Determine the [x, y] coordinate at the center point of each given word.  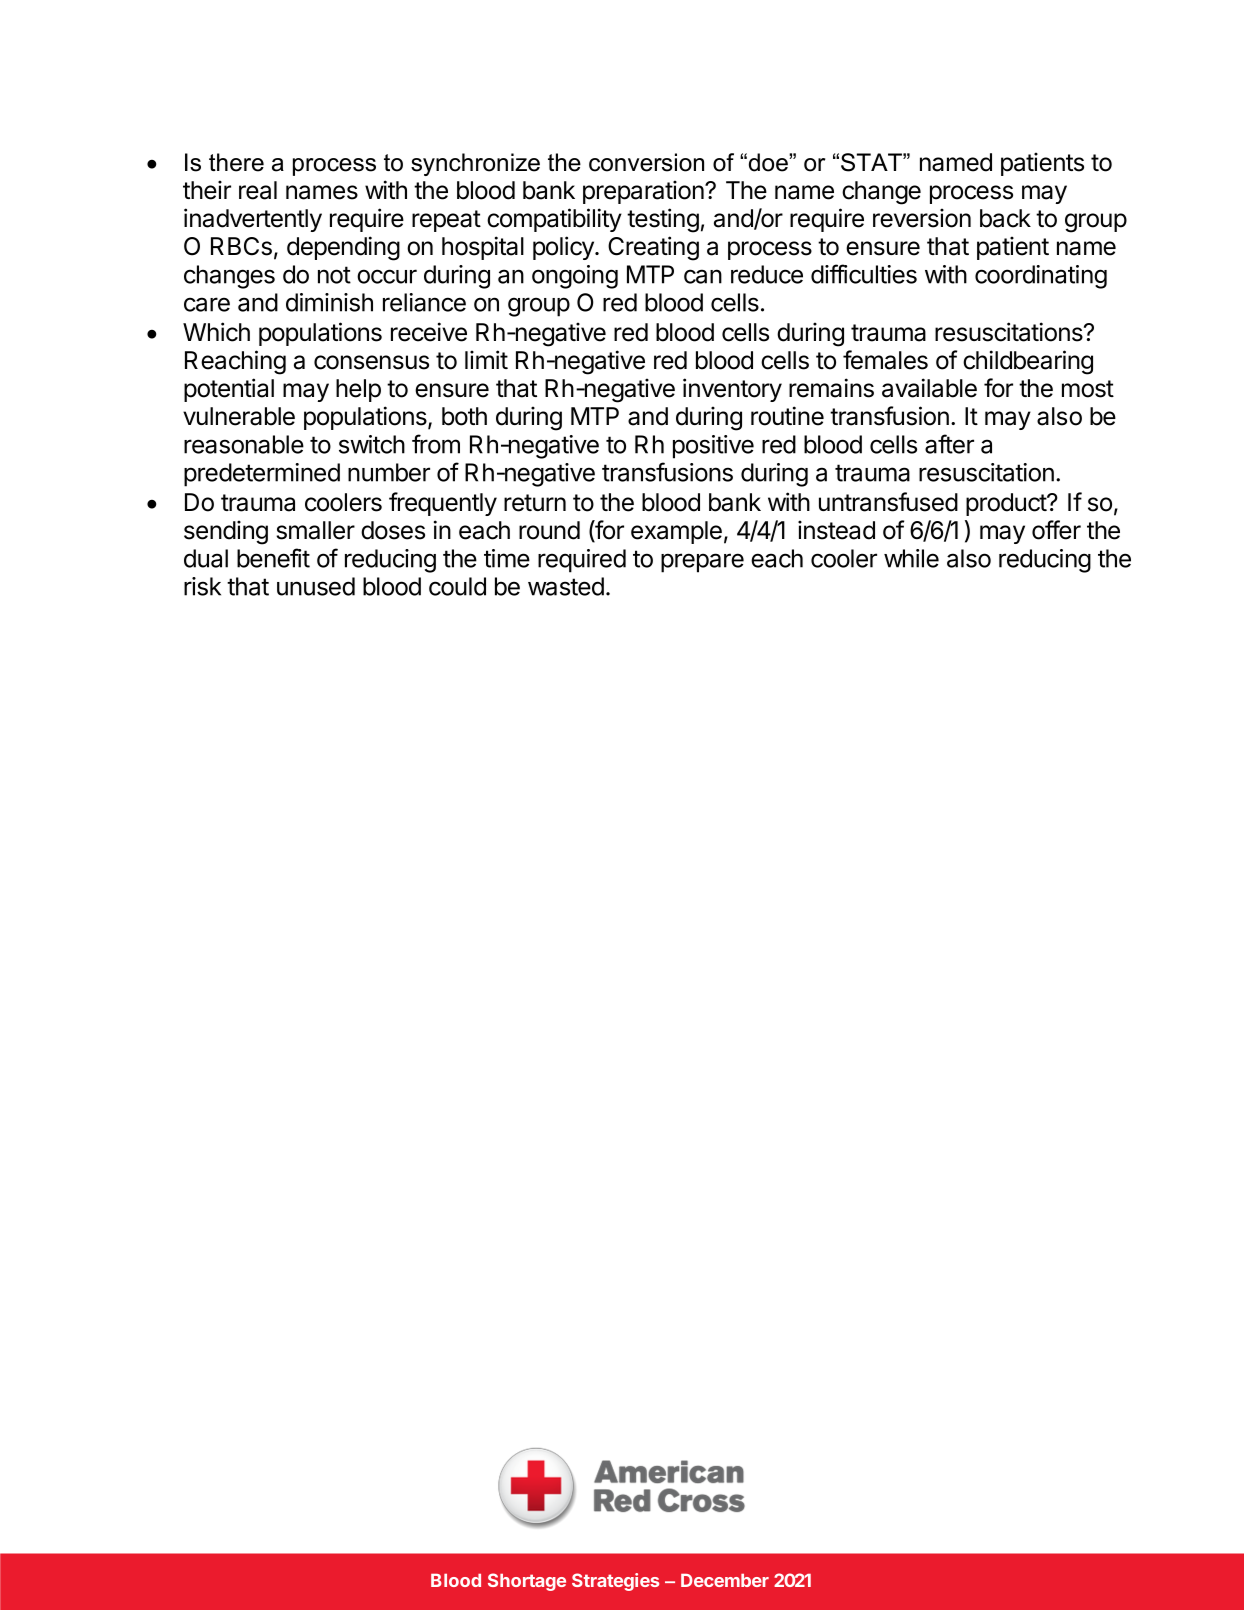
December [725, 1580]
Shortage [527, 1582]
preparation [644, 192]
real [258, 190]
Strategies [615, 1582]
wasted [566, 586]
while [911, 558]
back [1005, 218]
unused [316, 586]
